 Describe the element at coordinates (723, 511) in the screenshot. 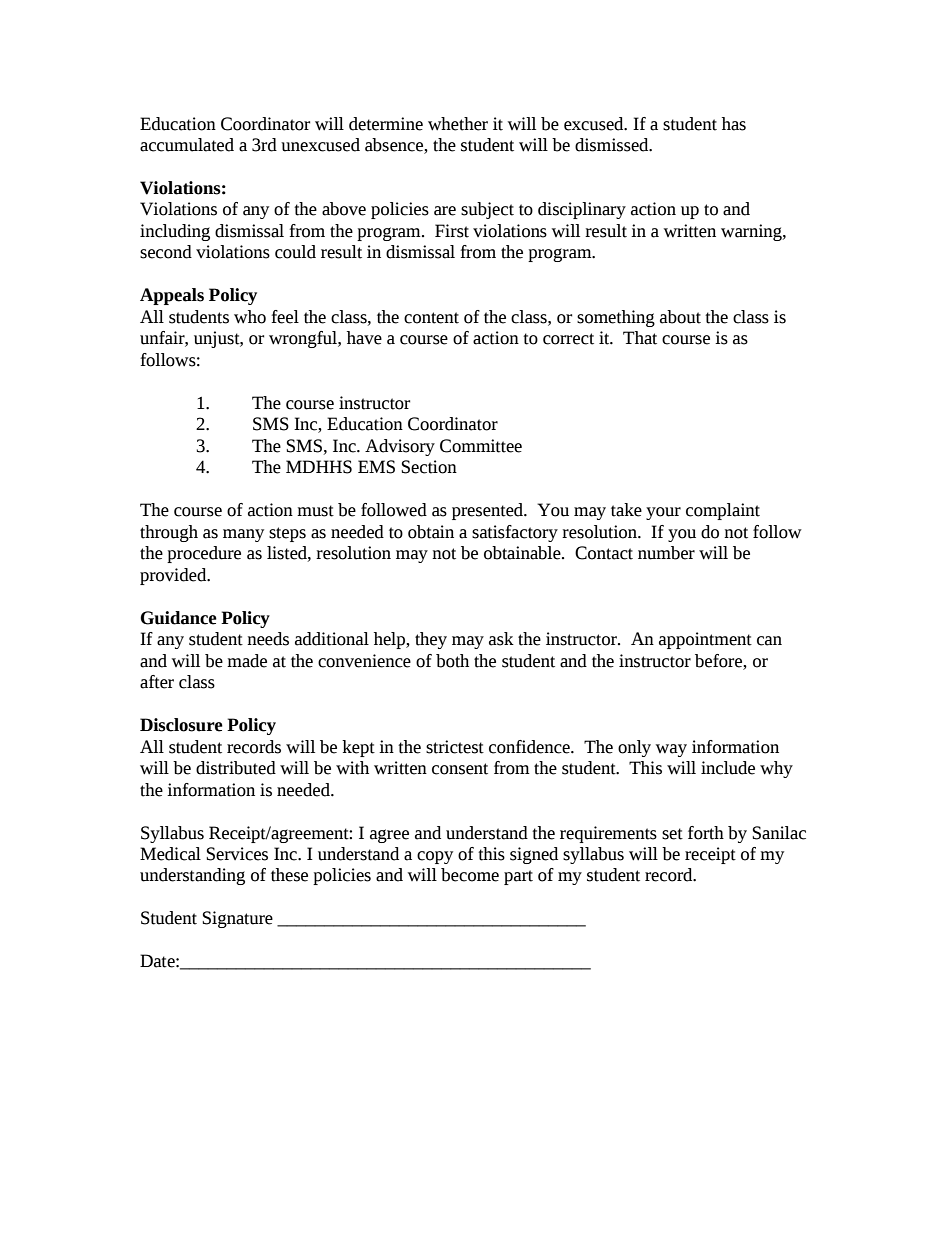

I see `complaint` at that location.
